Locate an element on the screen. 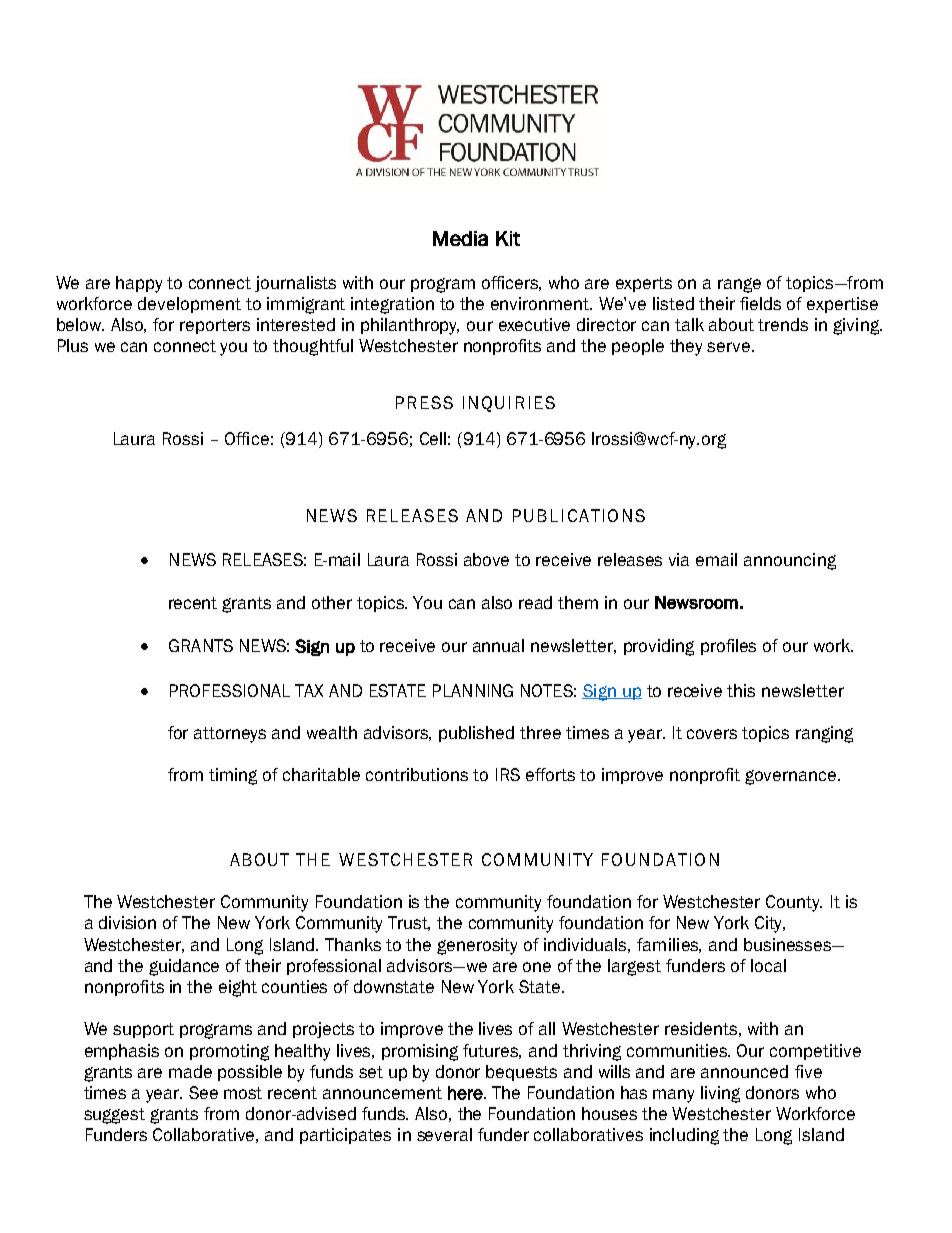 This screenshot has height=1233, width=952. See is located at coordinates (203, 1092).
